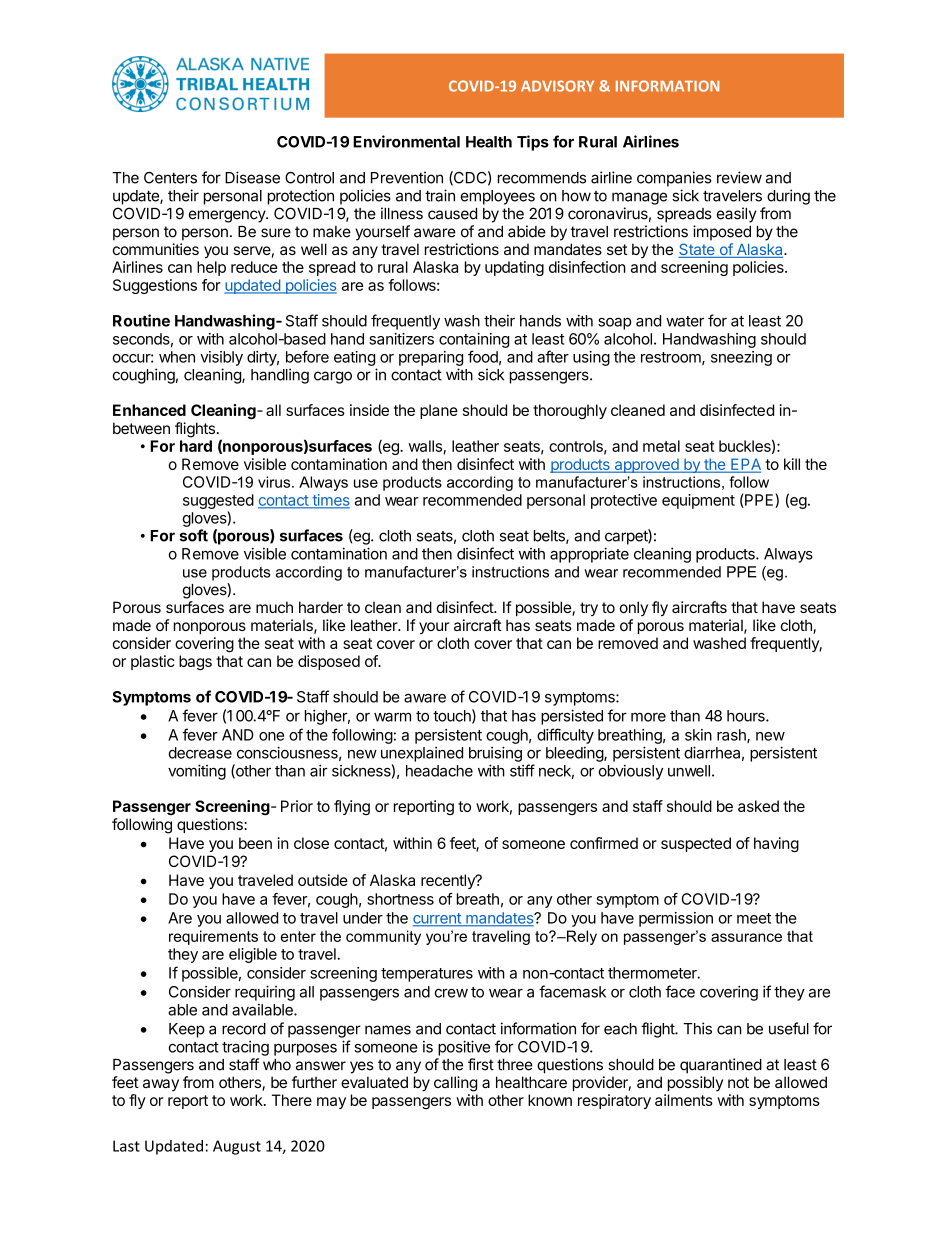  Describe the element at coordinates (406, 141) in the screenshot. I see `Environmental` at that location.
